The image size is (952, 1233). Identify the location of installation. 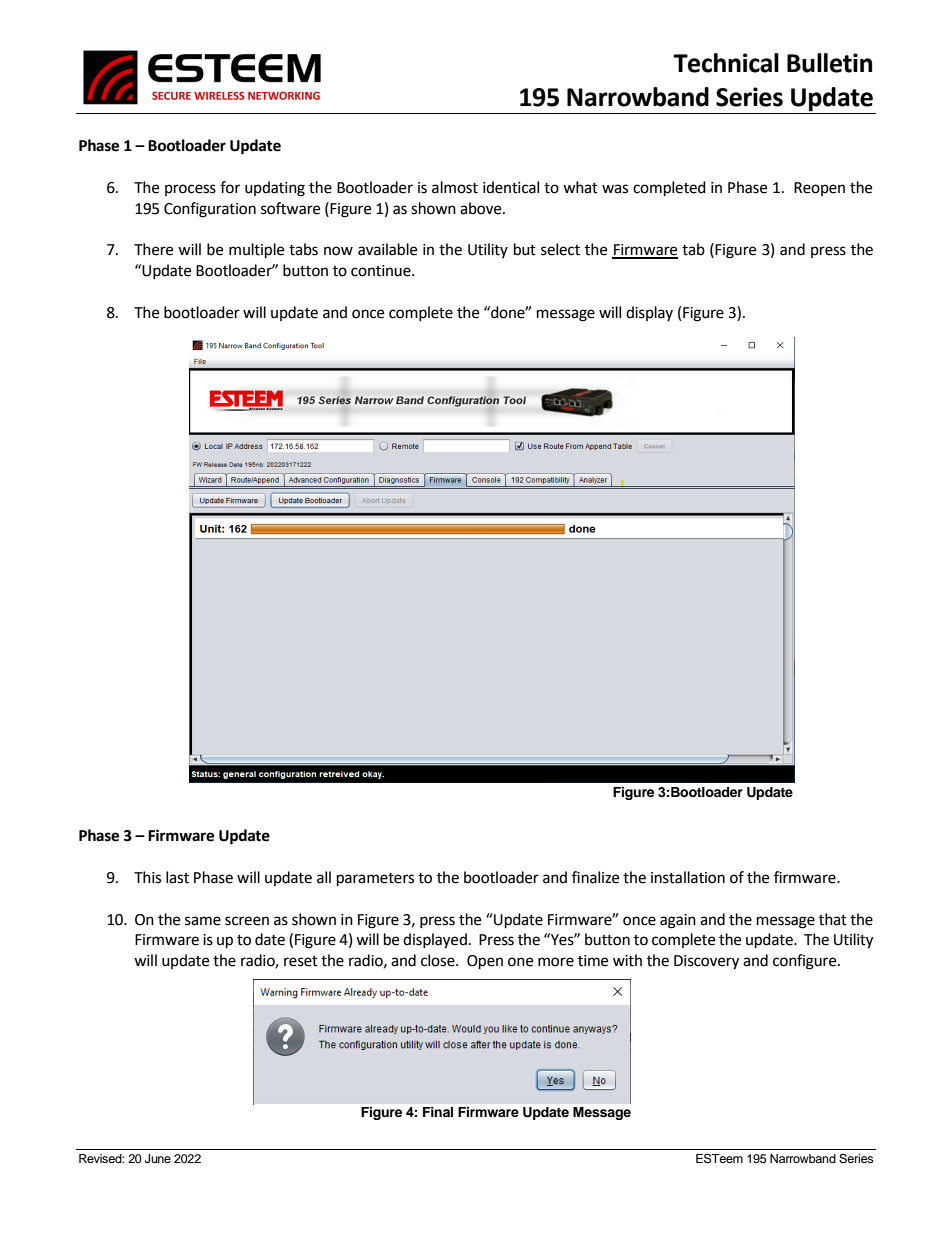
(688, 877).
